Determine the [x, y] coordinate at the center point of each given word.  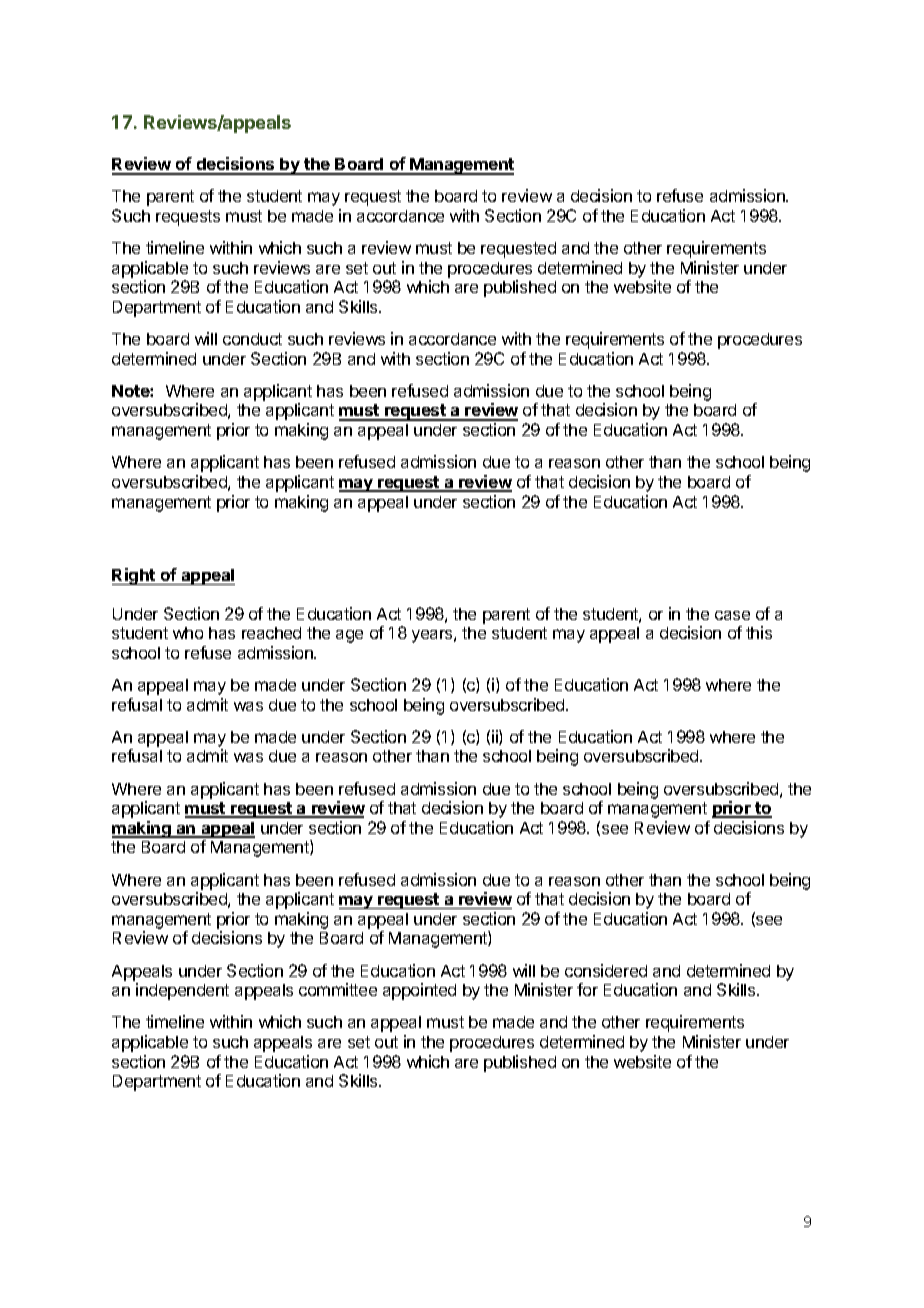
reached [271, 633]
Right [135, 576]
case [732, 615]
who [188, 633]
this [759, 632]
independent [182, 991]
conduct [252, 339]
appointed [419, 991]
